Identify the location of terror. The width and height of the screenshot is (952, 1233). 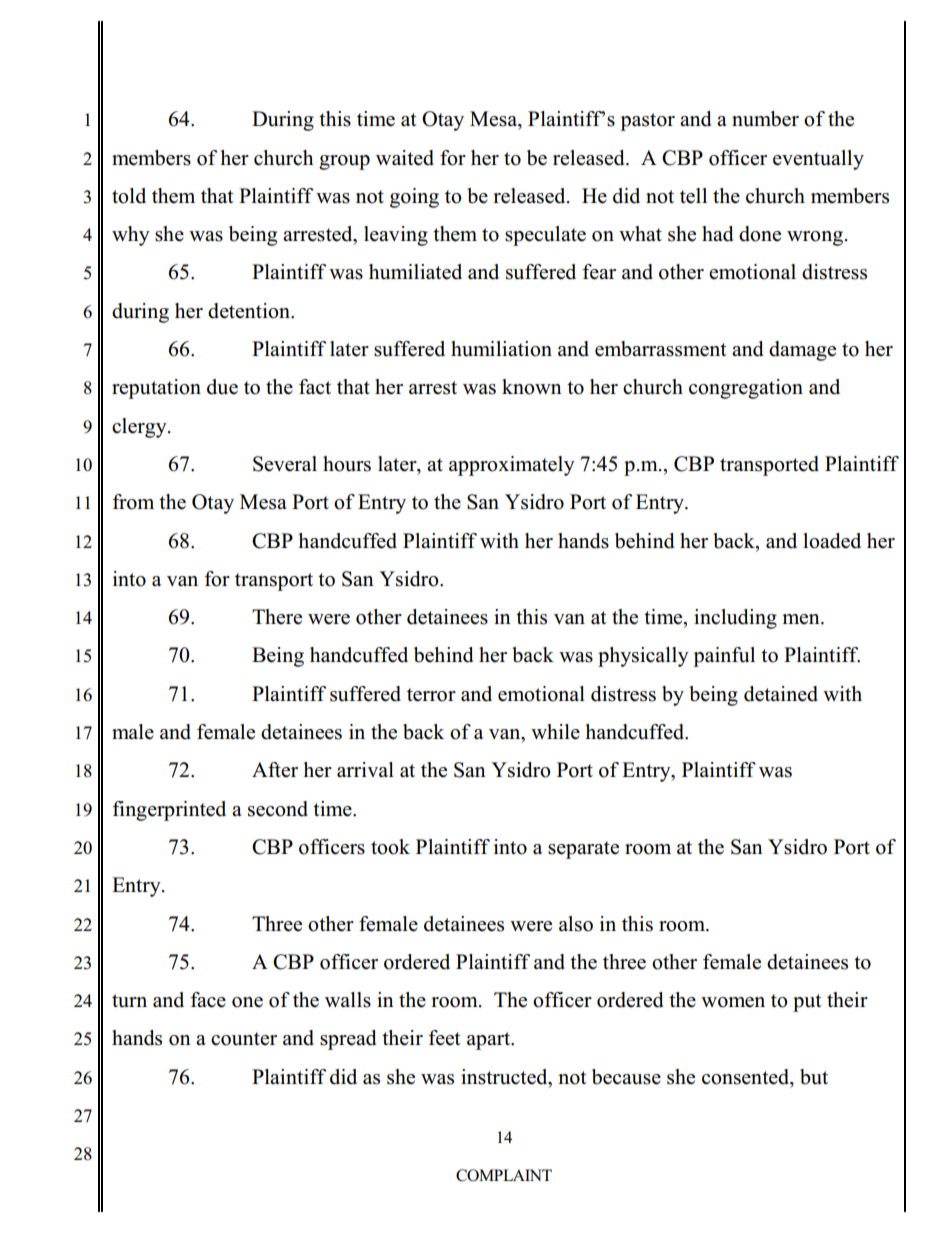
(431, 695).
